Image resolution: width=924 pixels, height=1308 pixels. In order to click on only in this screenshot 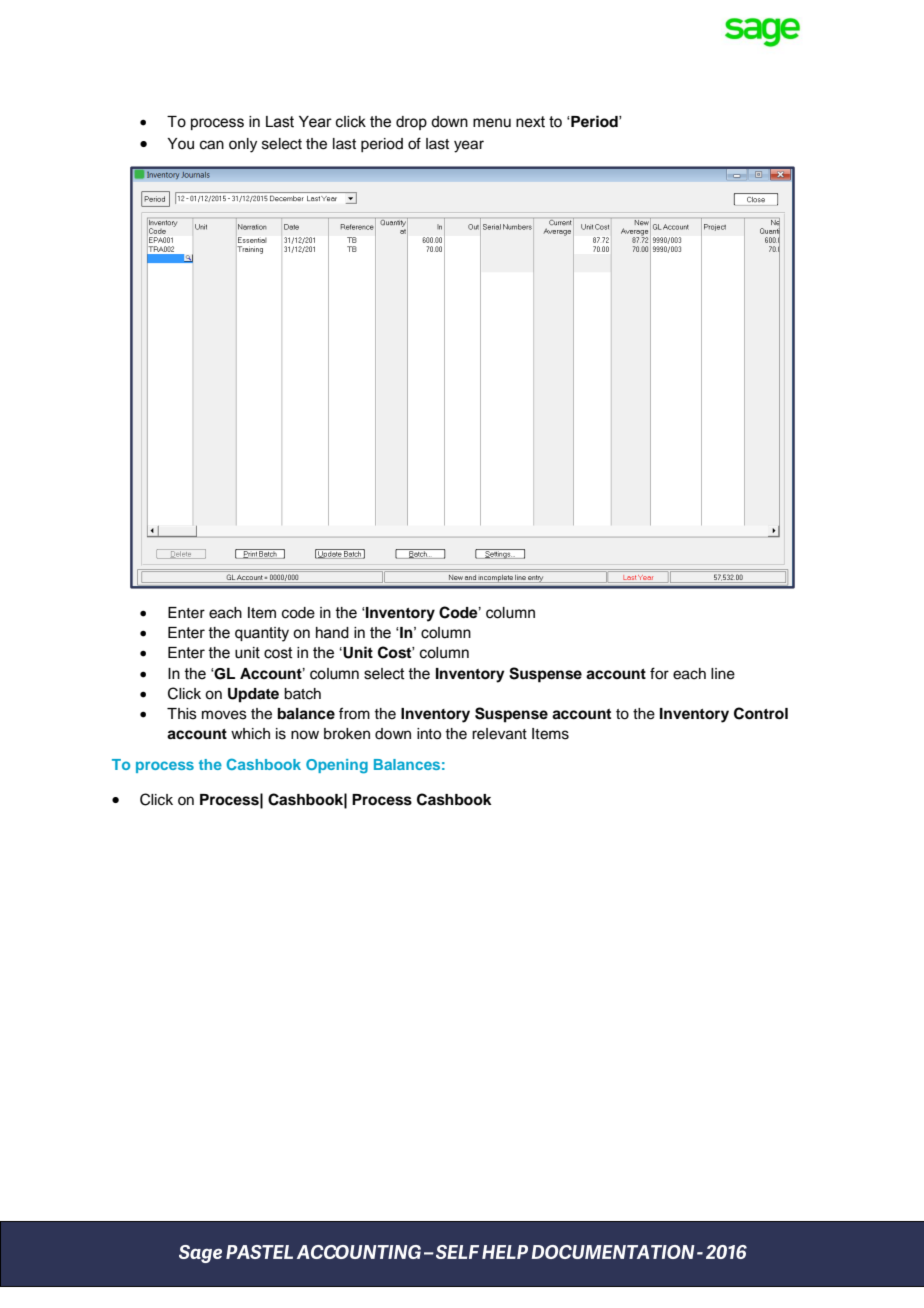, I will do `click(243, 145)`.
